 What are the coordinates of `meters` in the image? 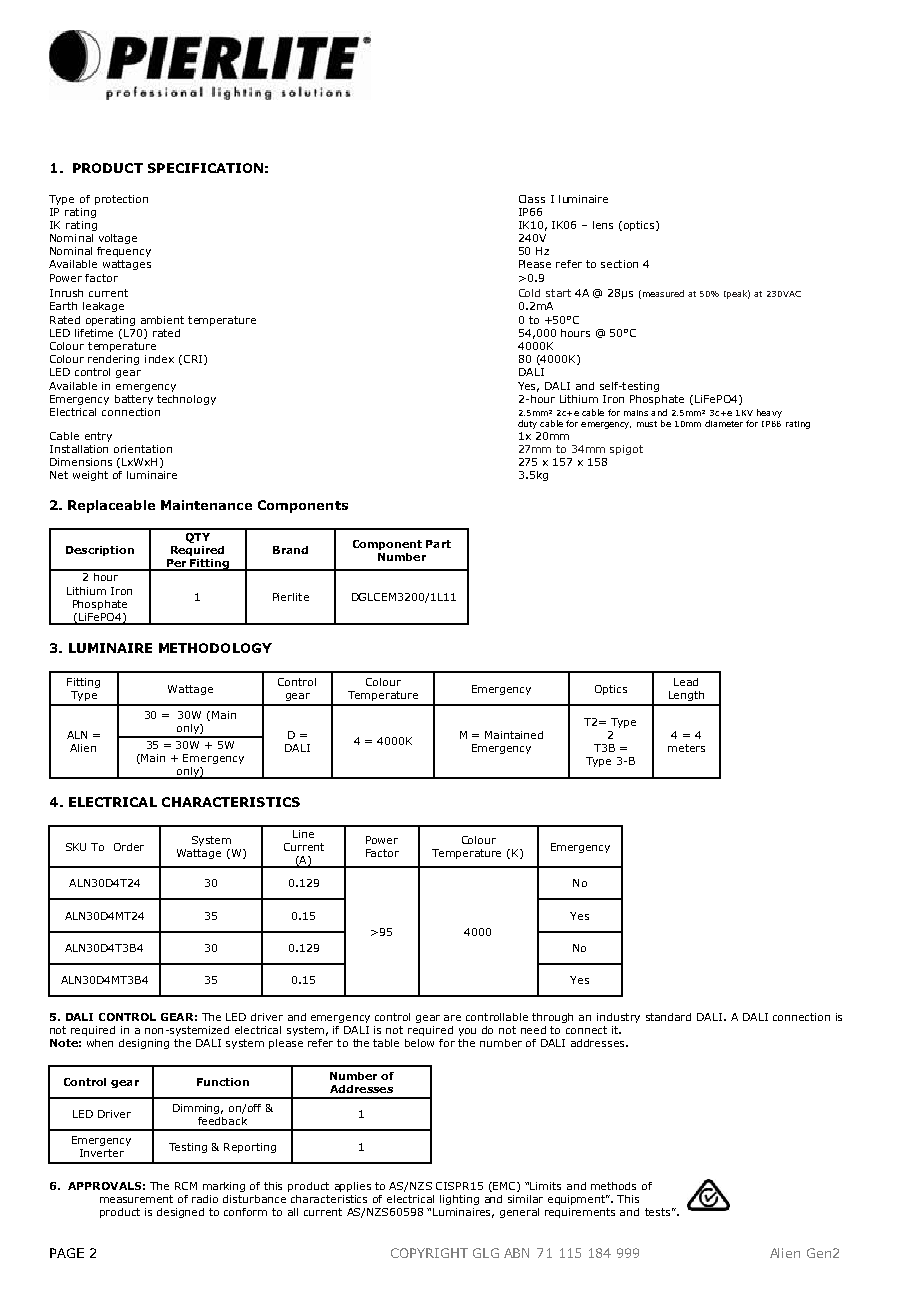 It's located at (686, 748).
